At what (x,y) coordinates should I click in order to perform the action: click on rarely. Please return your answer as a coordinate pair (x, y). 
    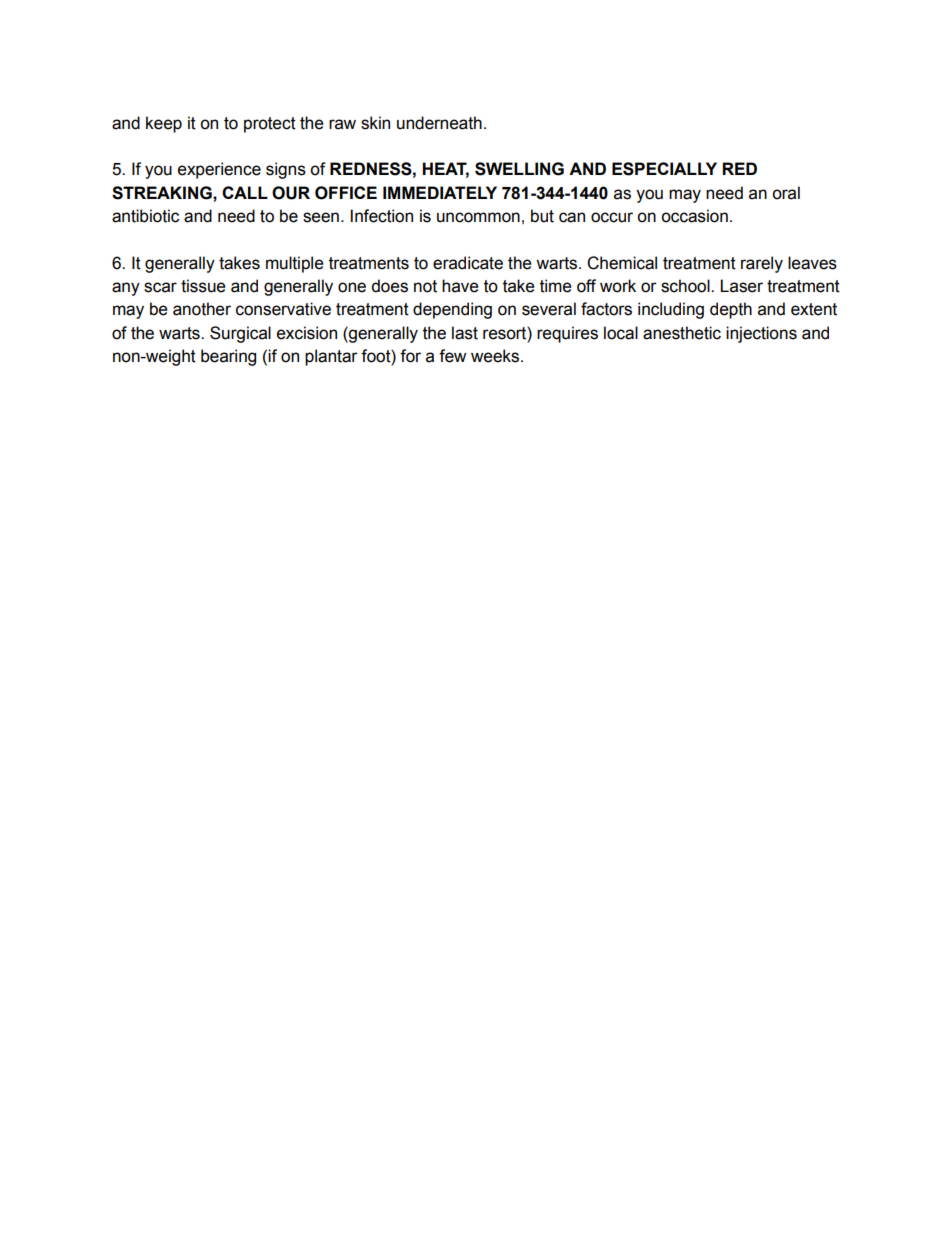
    Looking at the image, I should click on (762, 264).
